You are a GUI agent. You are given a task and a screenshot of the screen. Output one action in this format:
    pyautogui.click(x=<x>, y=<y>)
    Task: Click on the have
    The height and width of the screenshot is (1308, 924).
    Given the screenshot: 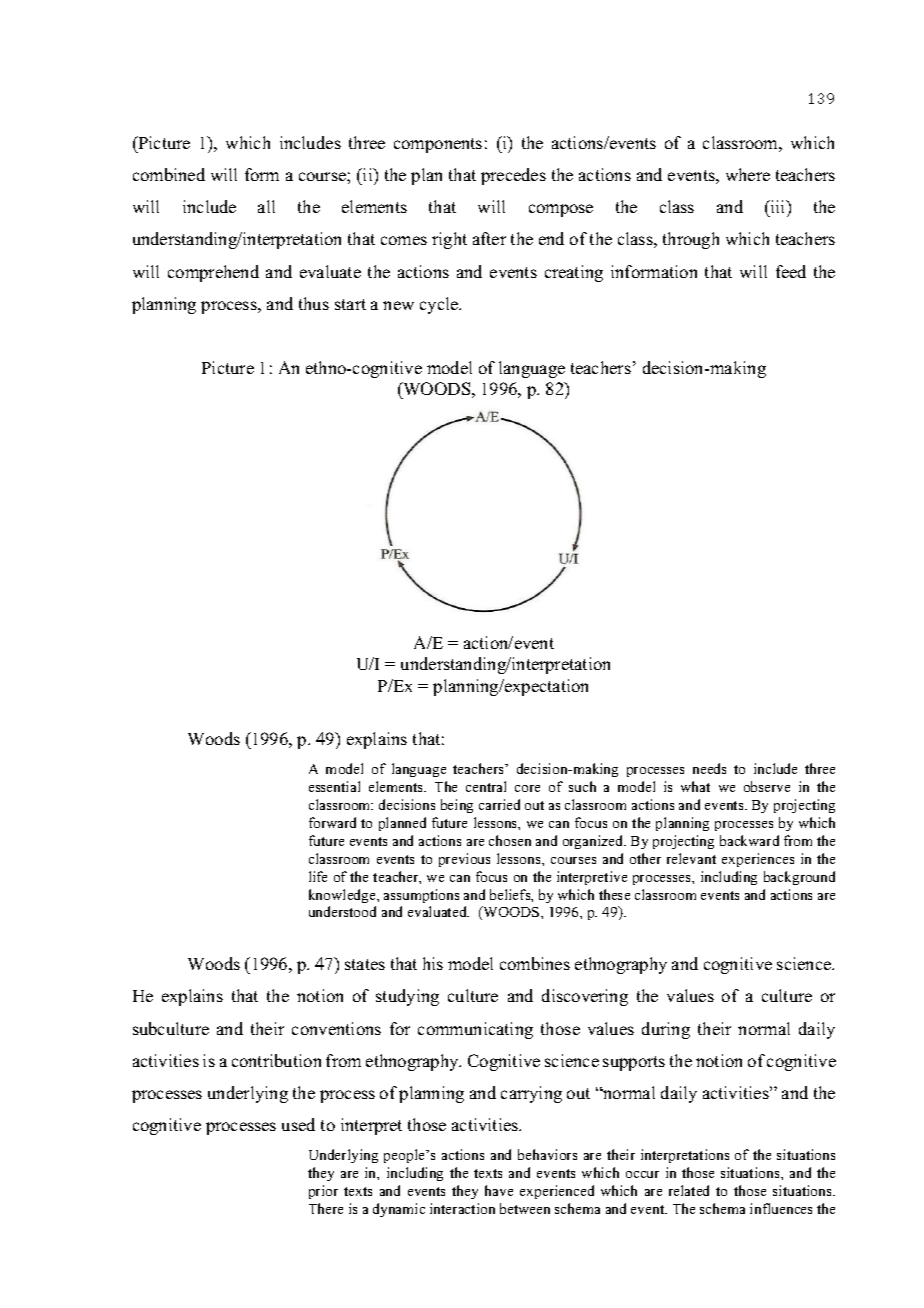 What is the action you would take?
    pyautogui.click(x=499, y=1190)
